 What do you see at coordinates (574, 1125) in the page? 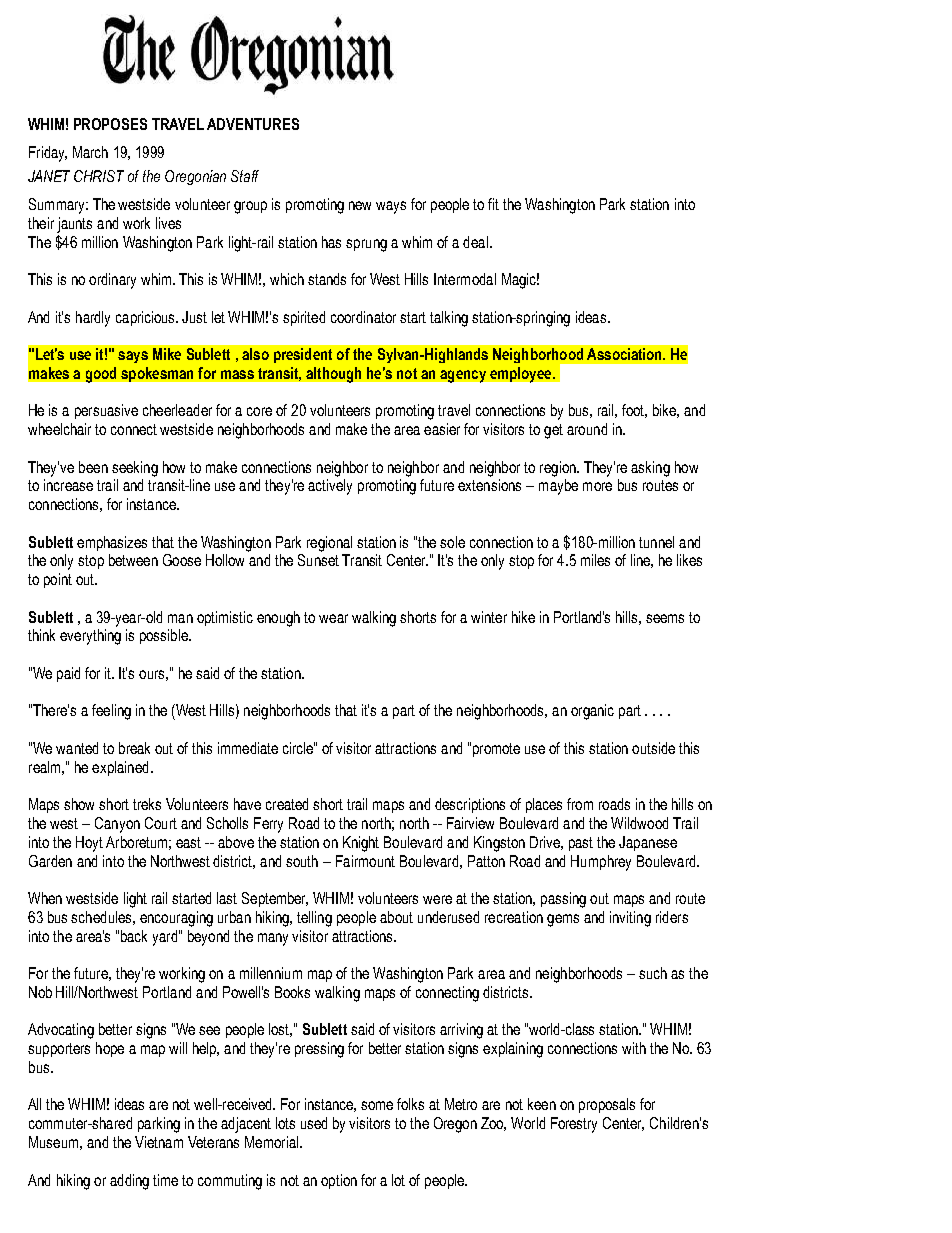
I see `Forestry` at bounding box center [574, 1125].
